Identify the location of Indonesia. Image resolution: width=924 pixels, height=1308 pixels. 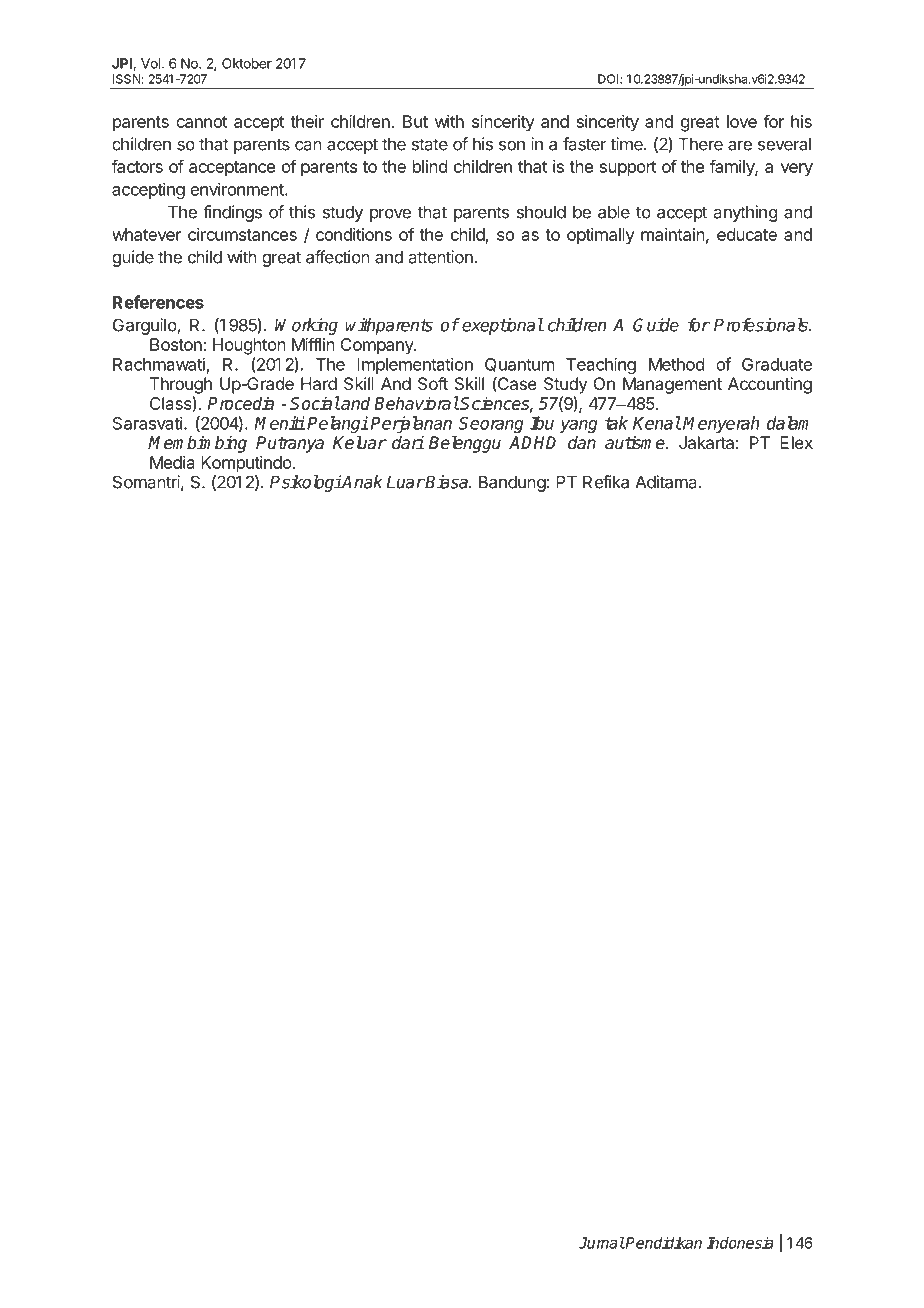
(740, 1242).
